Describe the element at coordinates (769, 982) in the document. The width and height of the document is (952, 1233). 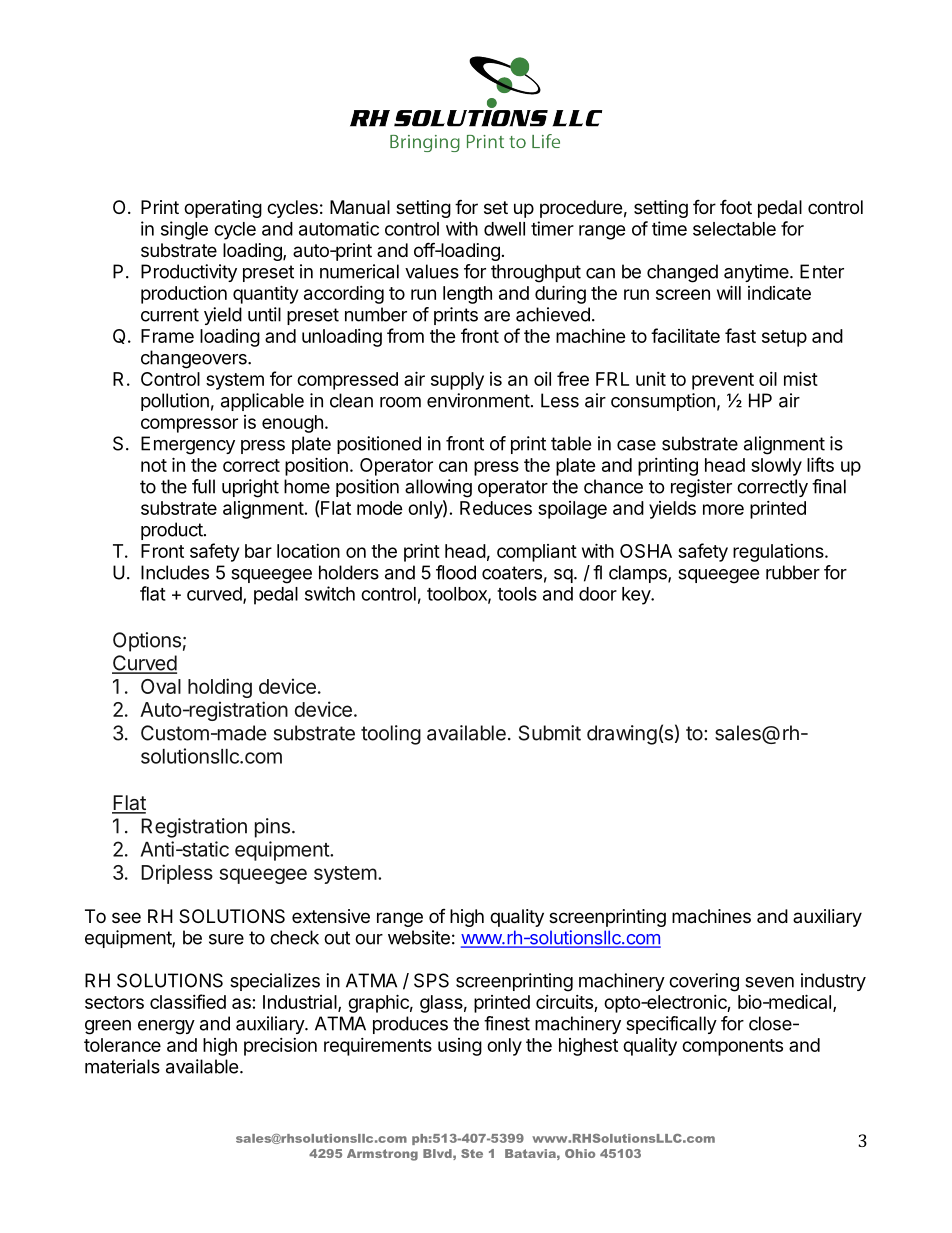
I see `seven` at that location.
